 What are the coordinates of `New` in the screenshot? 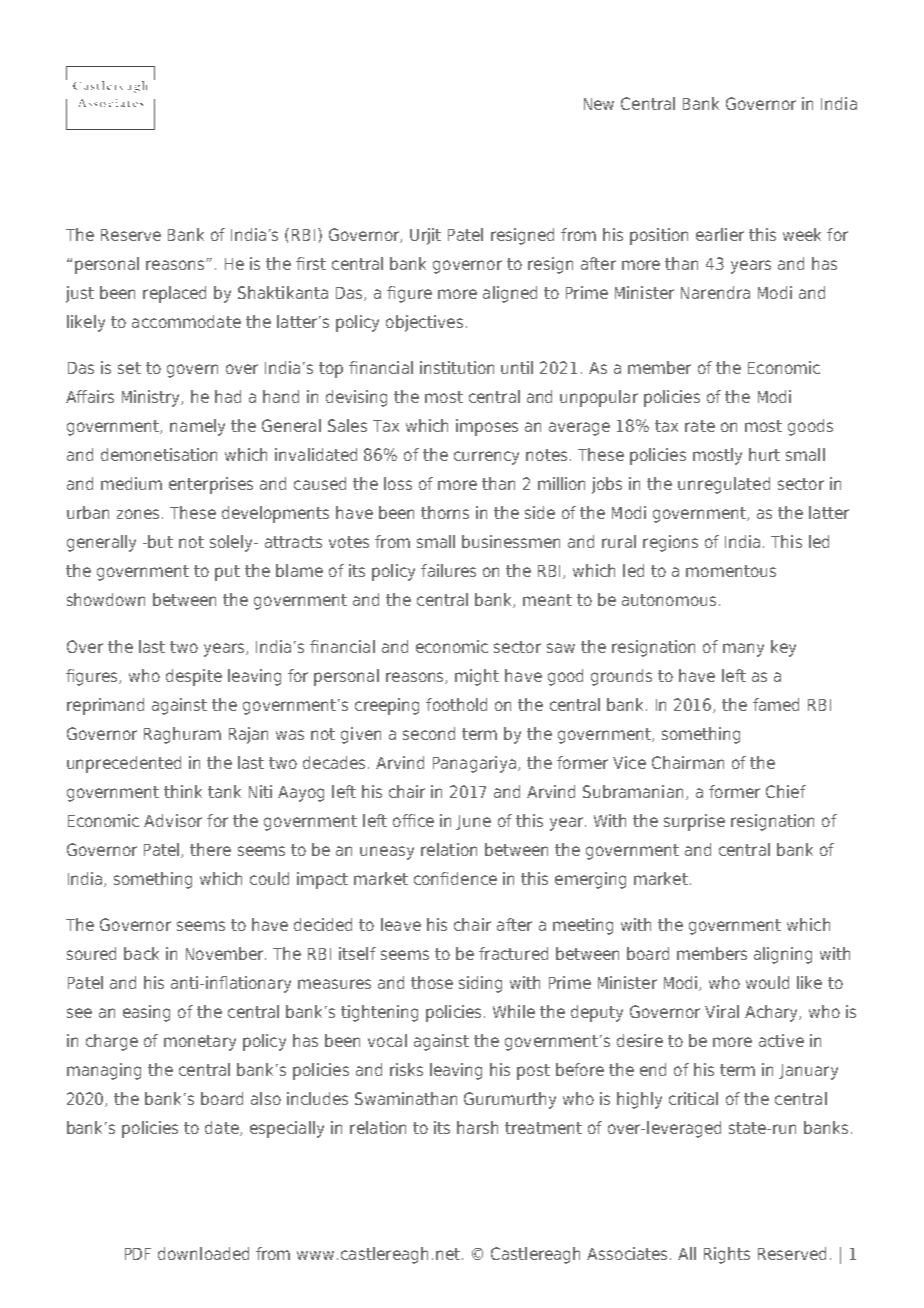 It's located at (599, 104).
